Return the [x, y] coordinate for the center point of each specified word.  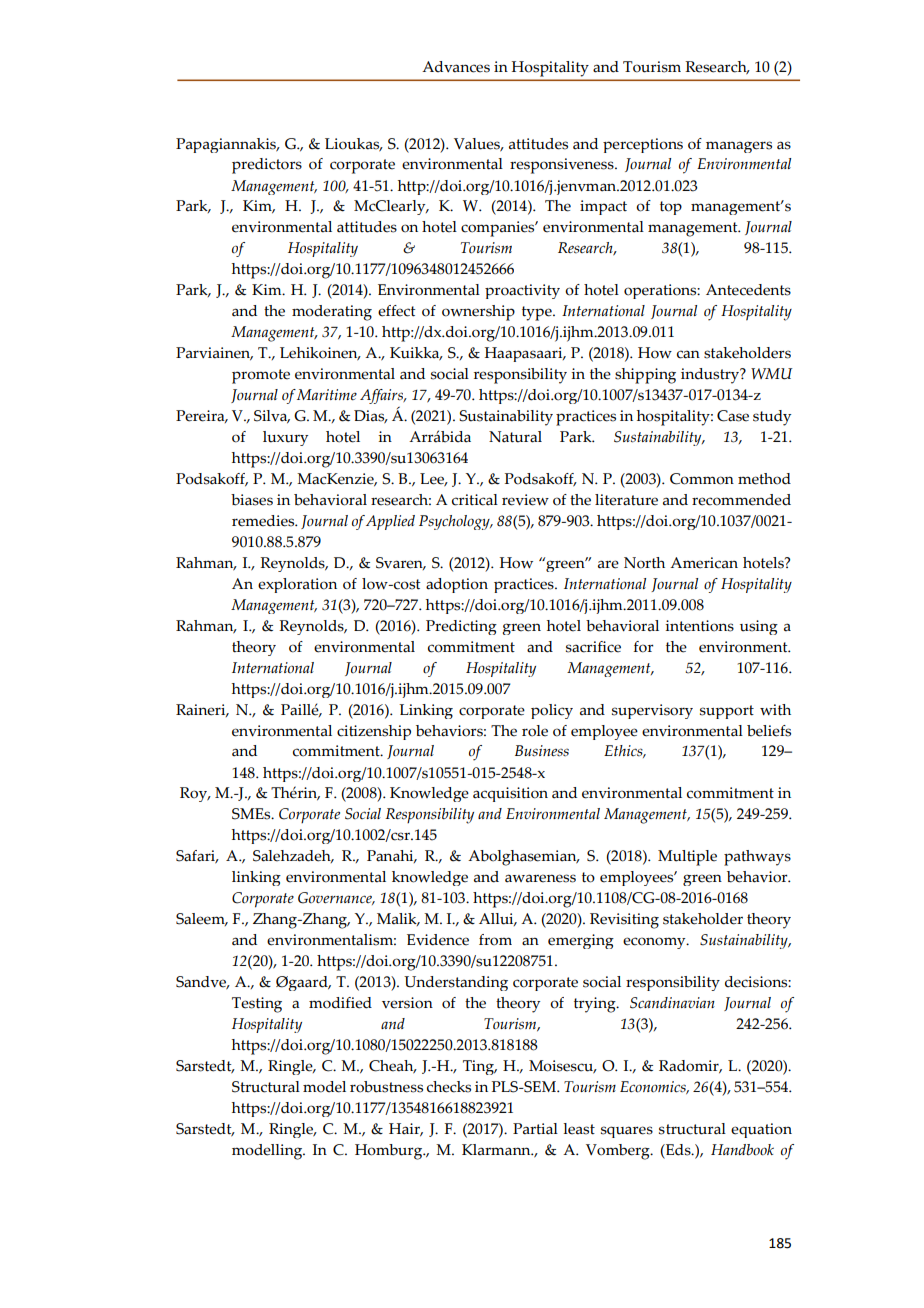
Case [733, 416]
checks [449, 1087]
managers [739, 147]
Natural [515, 437]
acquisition [510, 794]
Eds [678, 1150]
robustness [386, 1087]
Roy [195, 794]
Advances [456, 67]
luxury [285, 438]
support [727, 712]
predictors [267, 166]
